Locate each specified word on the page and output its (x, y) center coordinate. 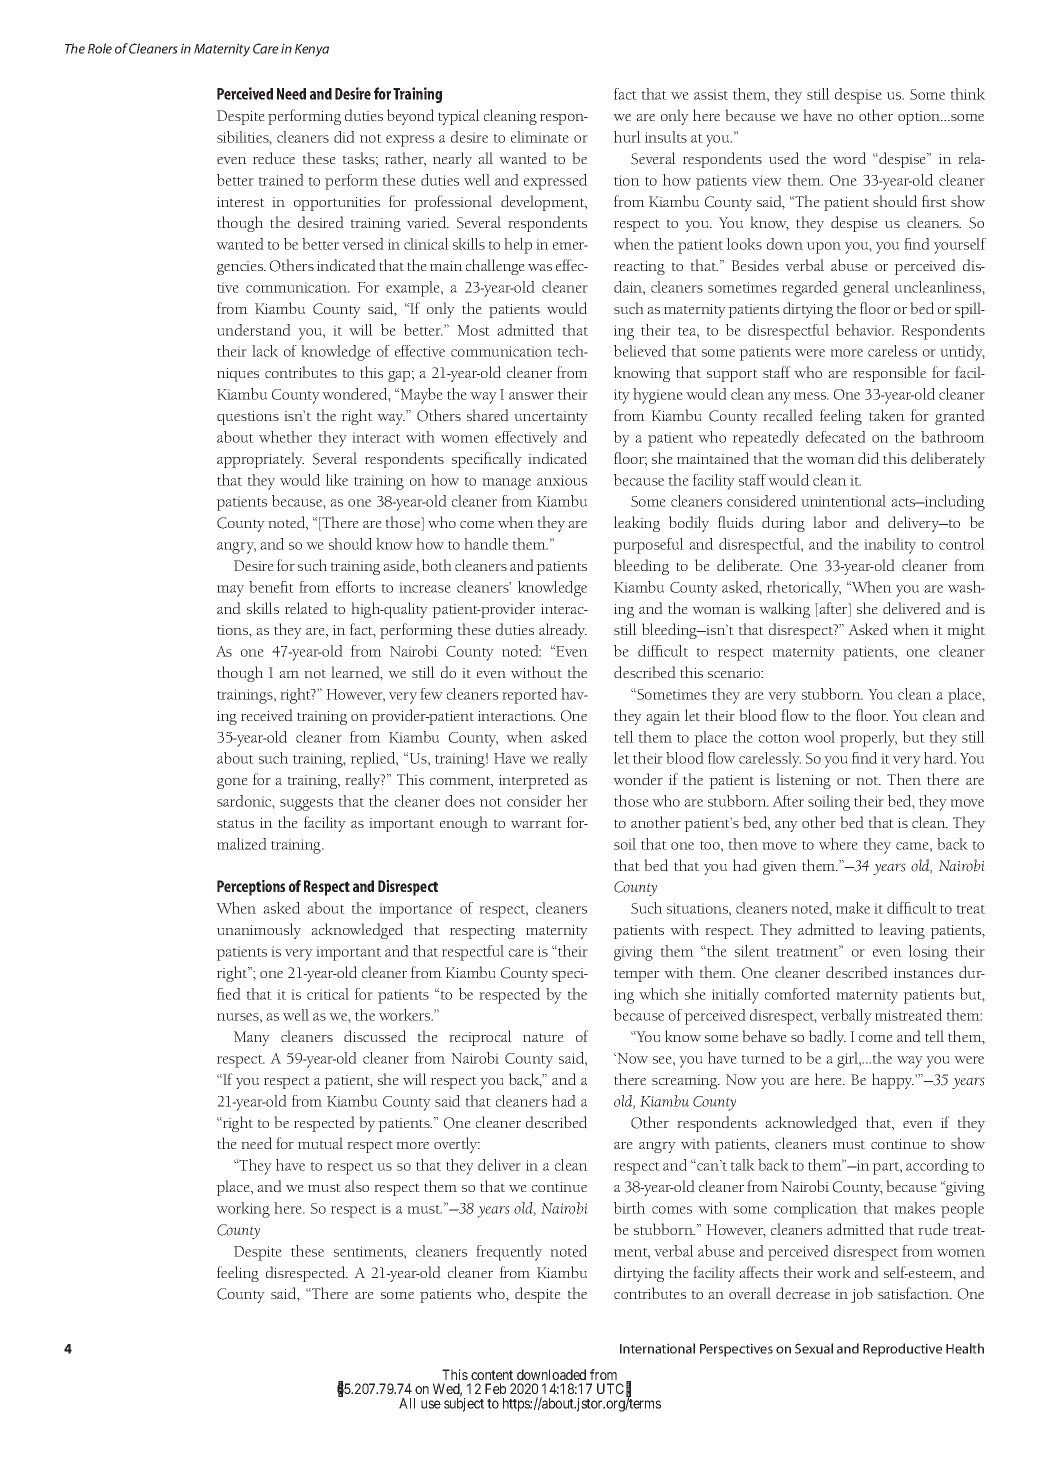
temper (636, 975)
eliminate (540, 137)
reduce (274, 158)
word (849, 158)
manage (506, 484)
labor (830, 522)
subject (464, 1405)
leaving (902, 931)
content (492, 1375)
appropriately (260, 460)
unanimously (259, 931)
